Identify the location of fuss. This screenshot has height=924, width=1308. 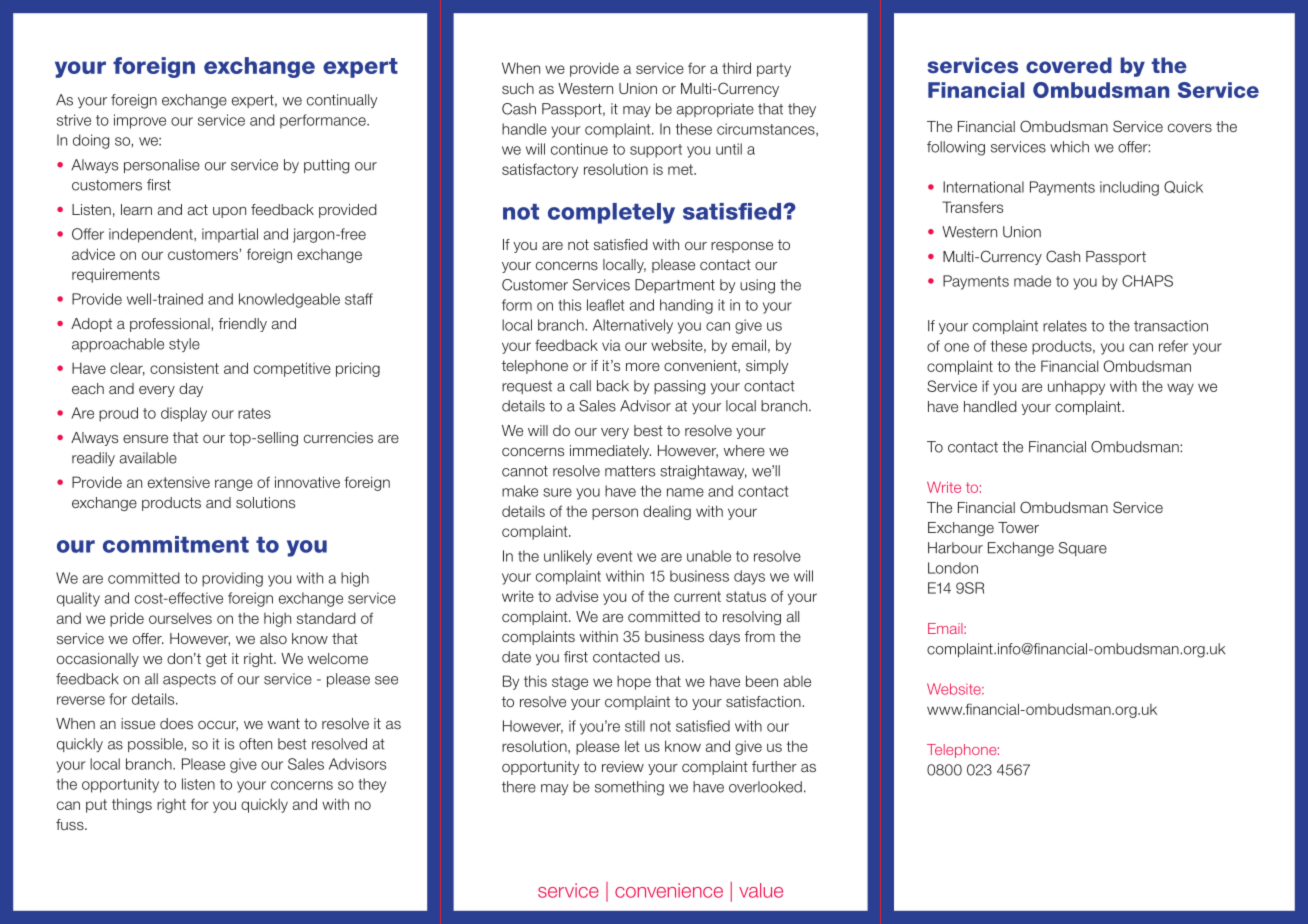
(71, 824).
